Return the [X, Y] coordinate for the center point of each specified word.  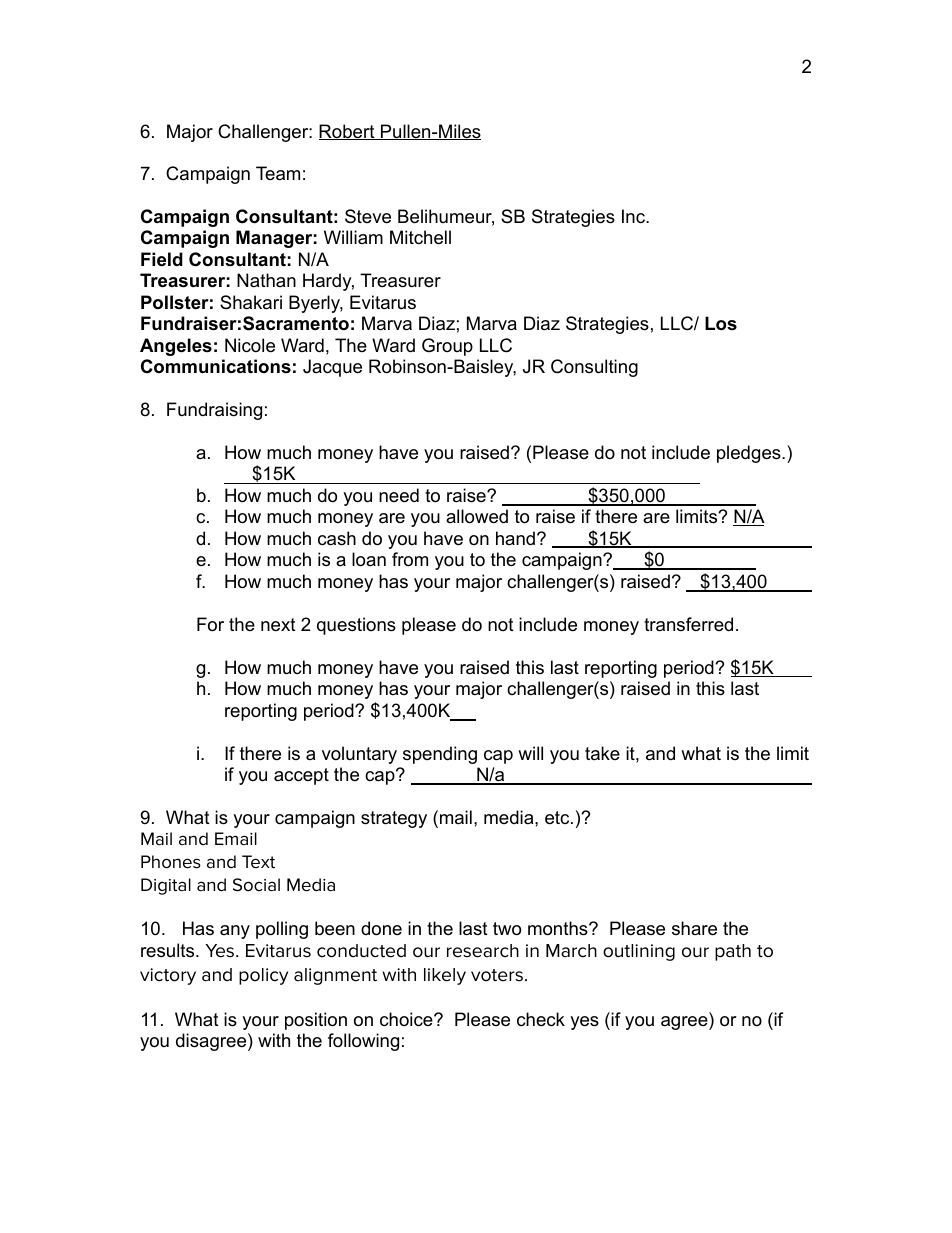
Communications [216, 366]
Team [278, 173]
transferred [688, 624]
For [210, 624]
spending [440, 755]
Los [721, 323]
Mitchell [420, 237]
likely [445, 976]
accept [301, 776]
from [410, 559]
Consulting [594, 368]
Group [447, 347]
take [602, 753]
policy [263, 976]
